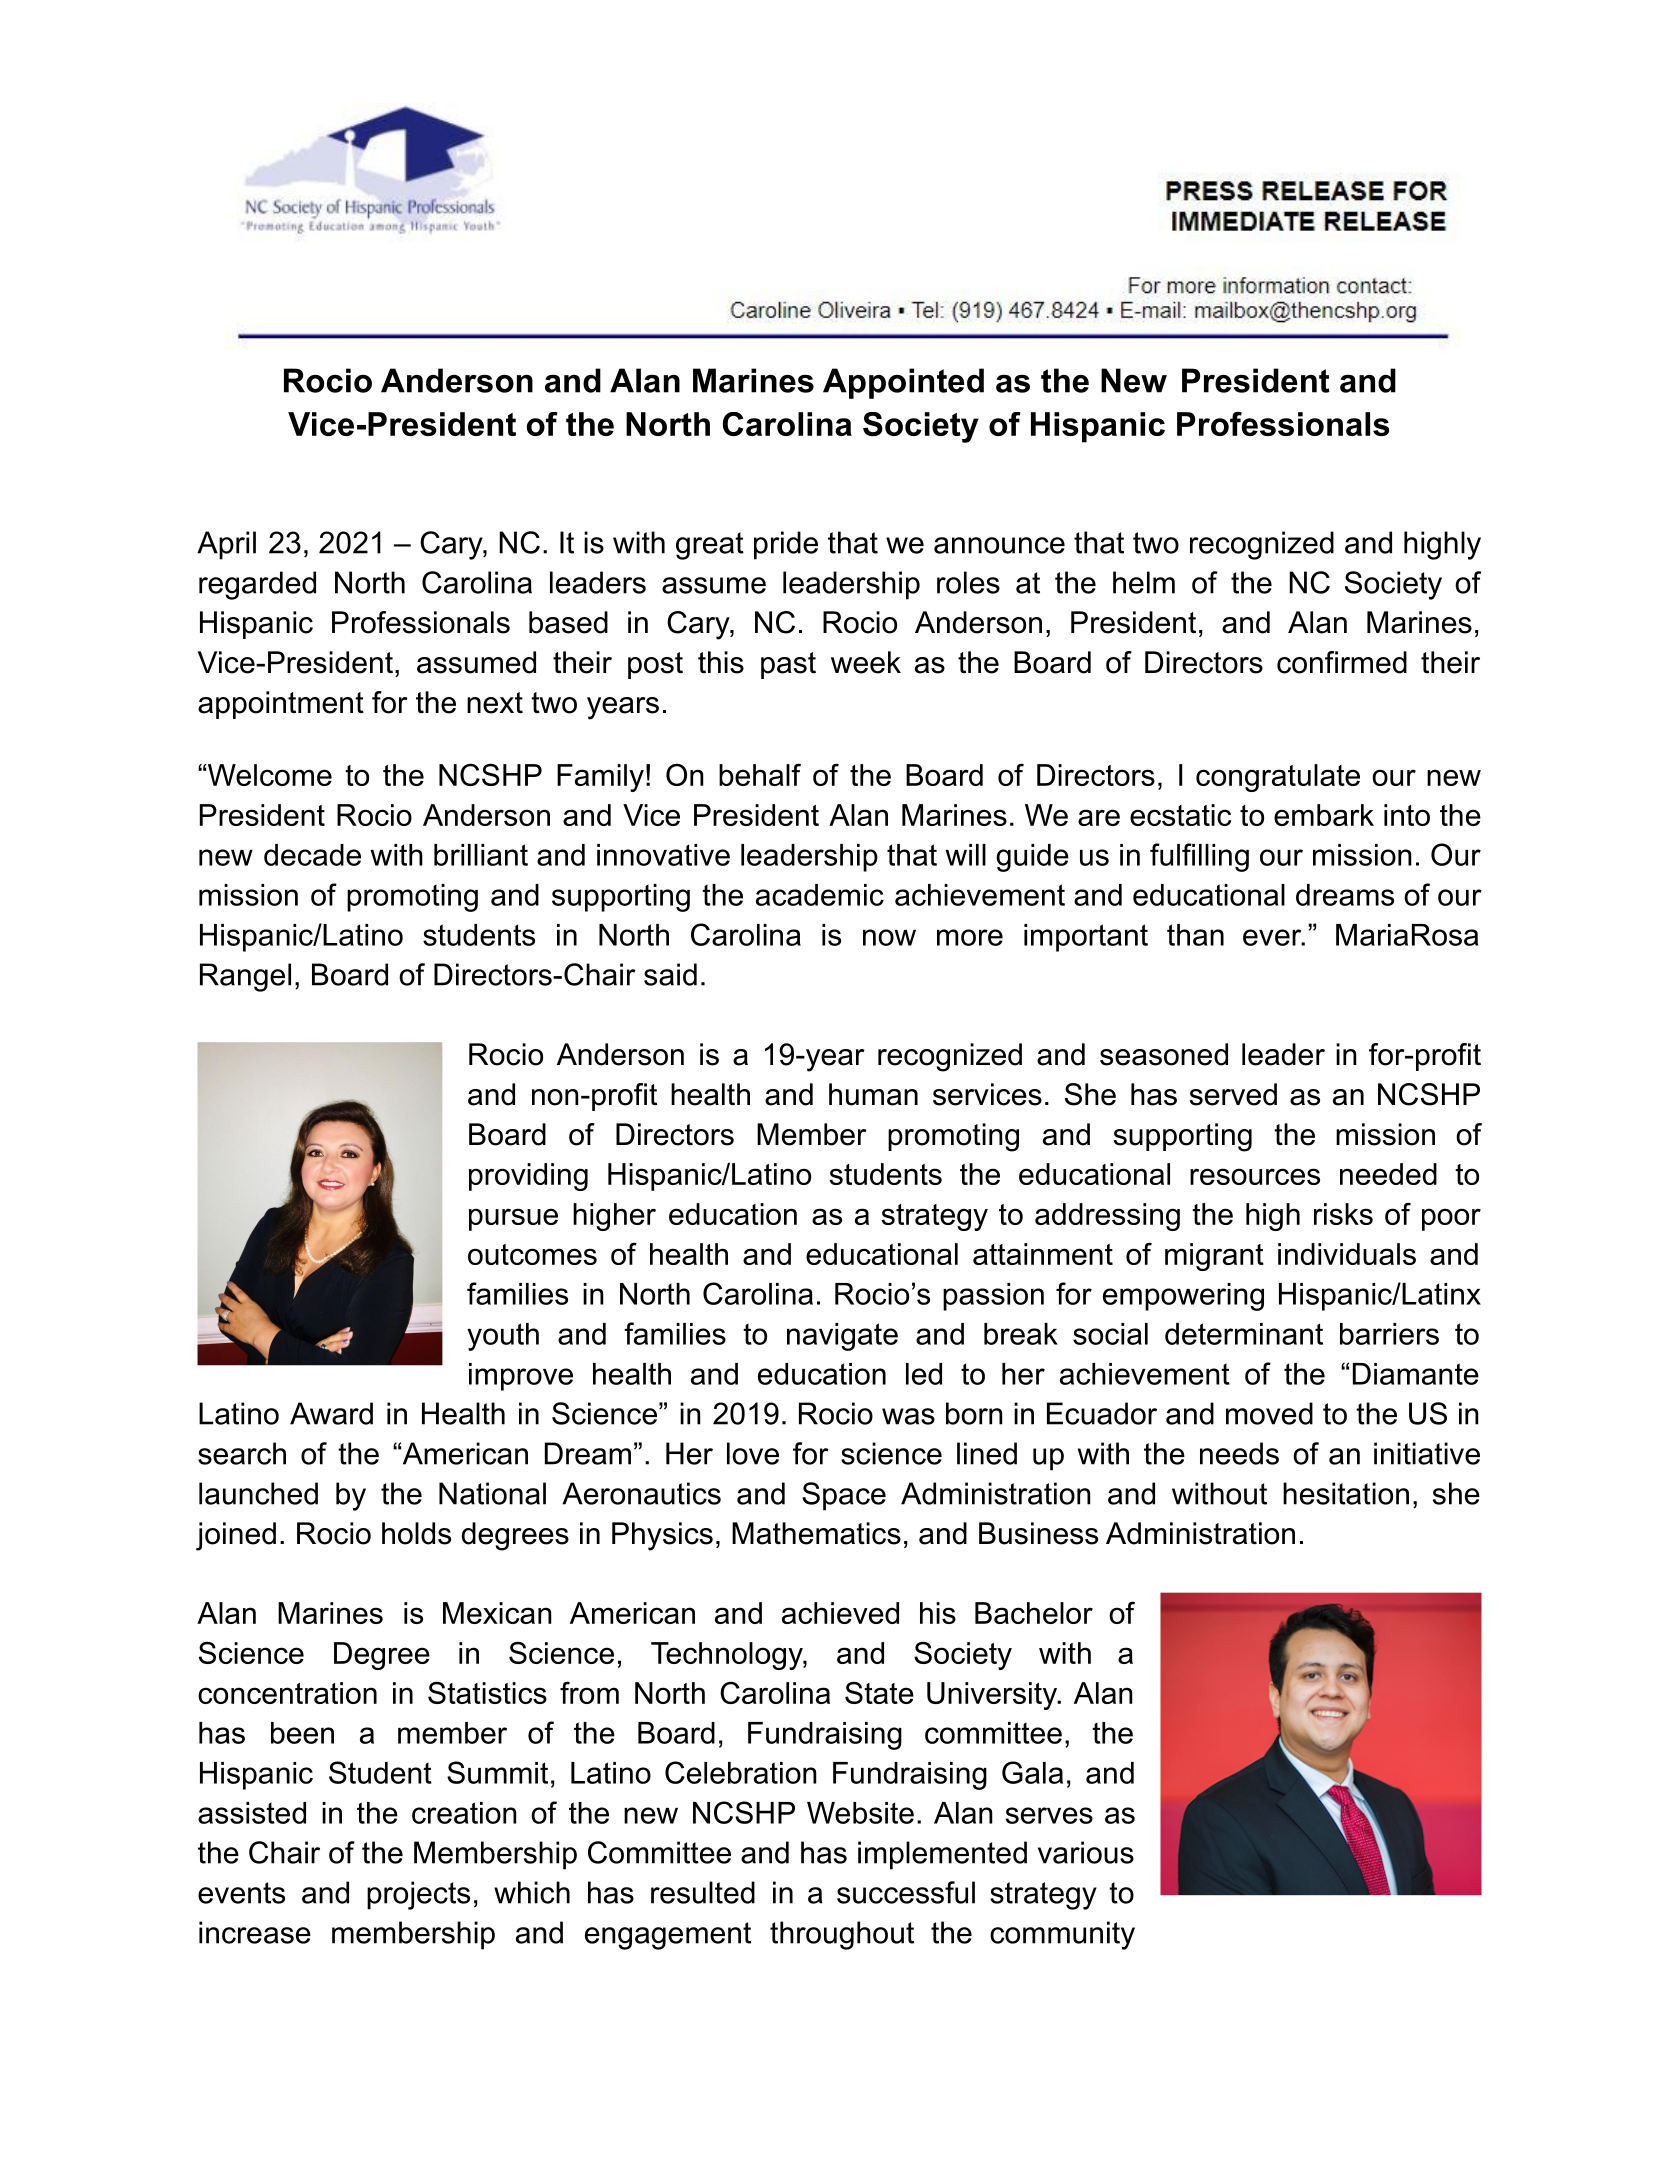 This screenshot has height=2173, width=1679. What do you see at coordinates (1255, 1176) in the screenshot?
I see `resources` at bounding box center [1255, 1176].
